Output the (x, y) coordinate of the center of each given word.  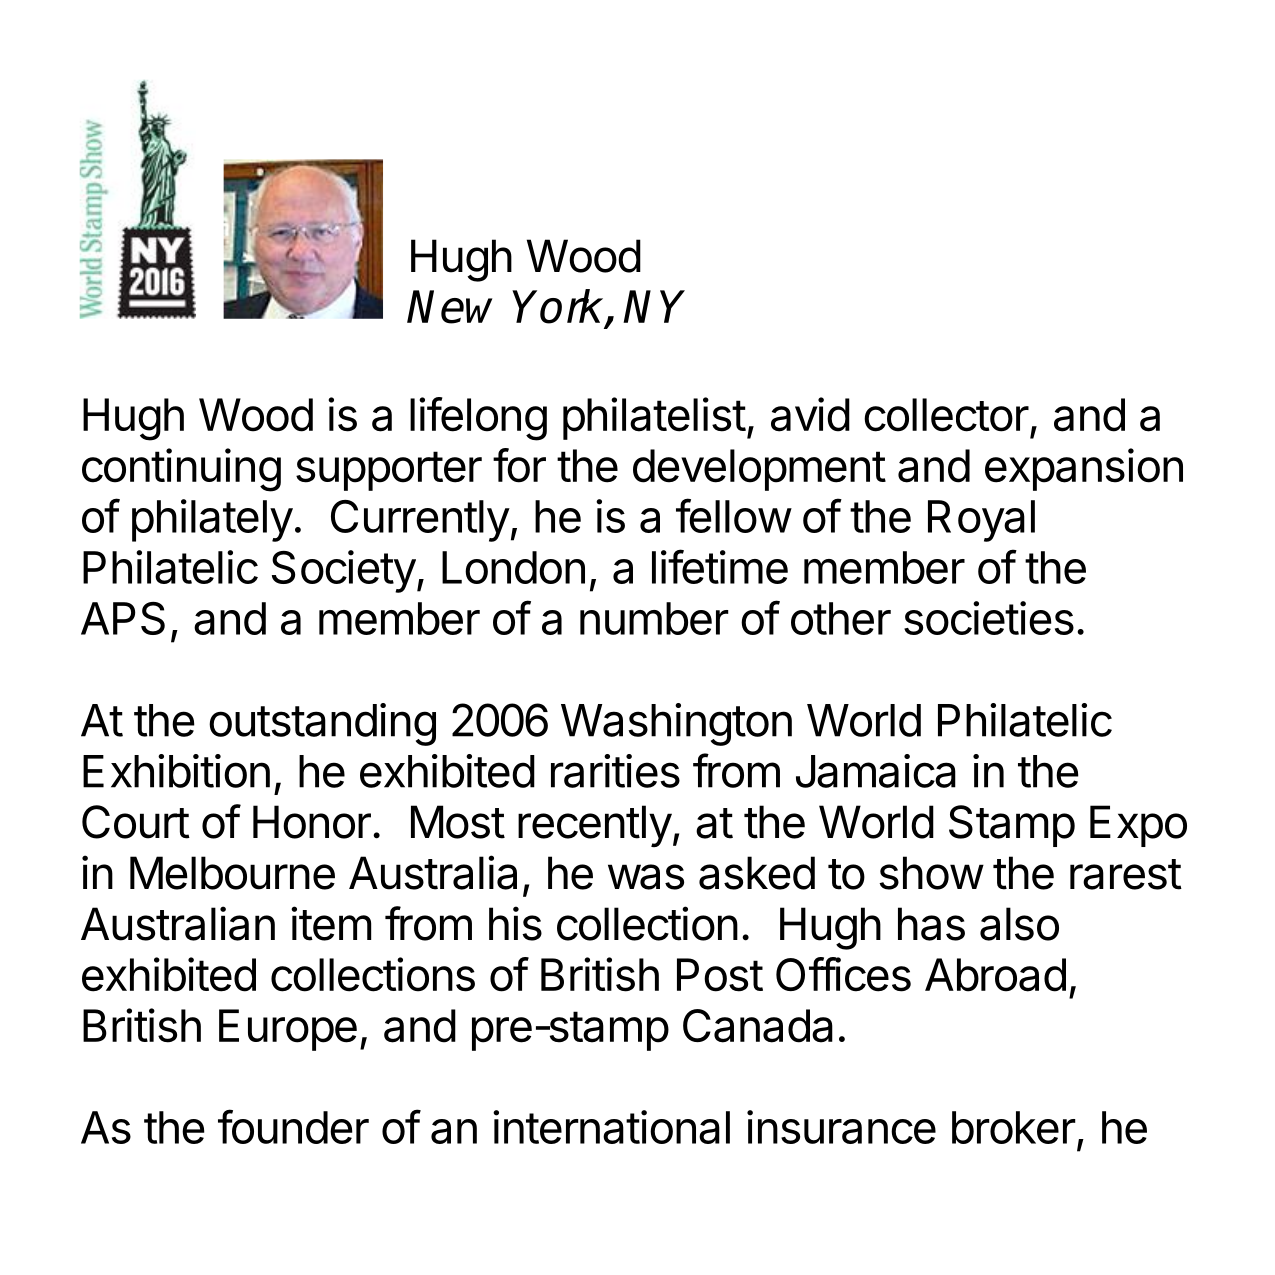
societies (989, 618)
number (654, 618)
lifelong (478, 419)
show (931, 873)
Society (344, 571)
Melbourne (232, 873)
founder (293, 1126)
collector (946, 415)
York (559, 307)
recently (595, 826)
